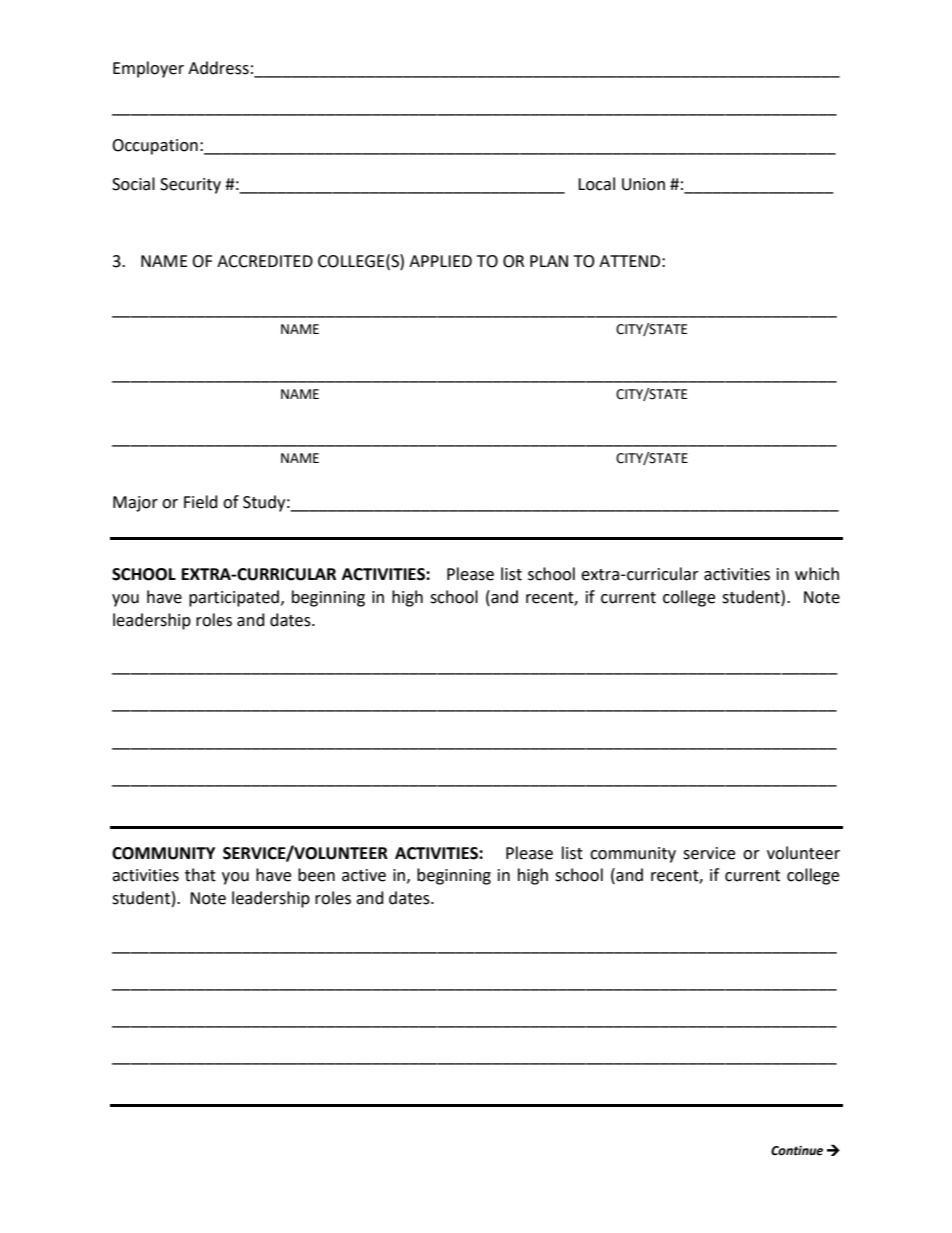 The height and width of the page is (1233, 952). What do you see at coordinates (133, 184) in the page?
I see `Social` at bounding box center [133, 184].
